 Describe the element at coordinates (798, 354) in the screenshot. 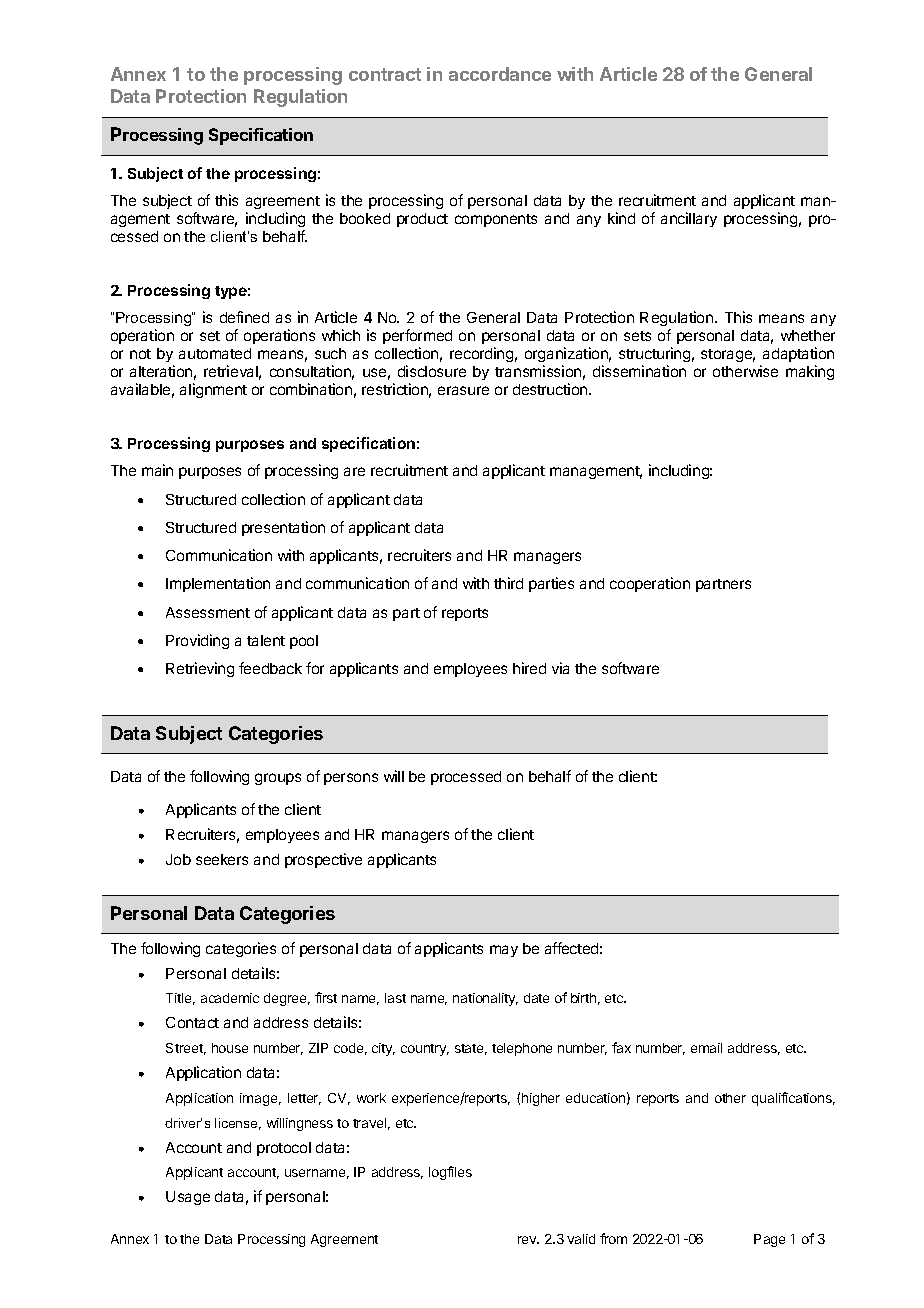

I see `adaptation` at that location.
